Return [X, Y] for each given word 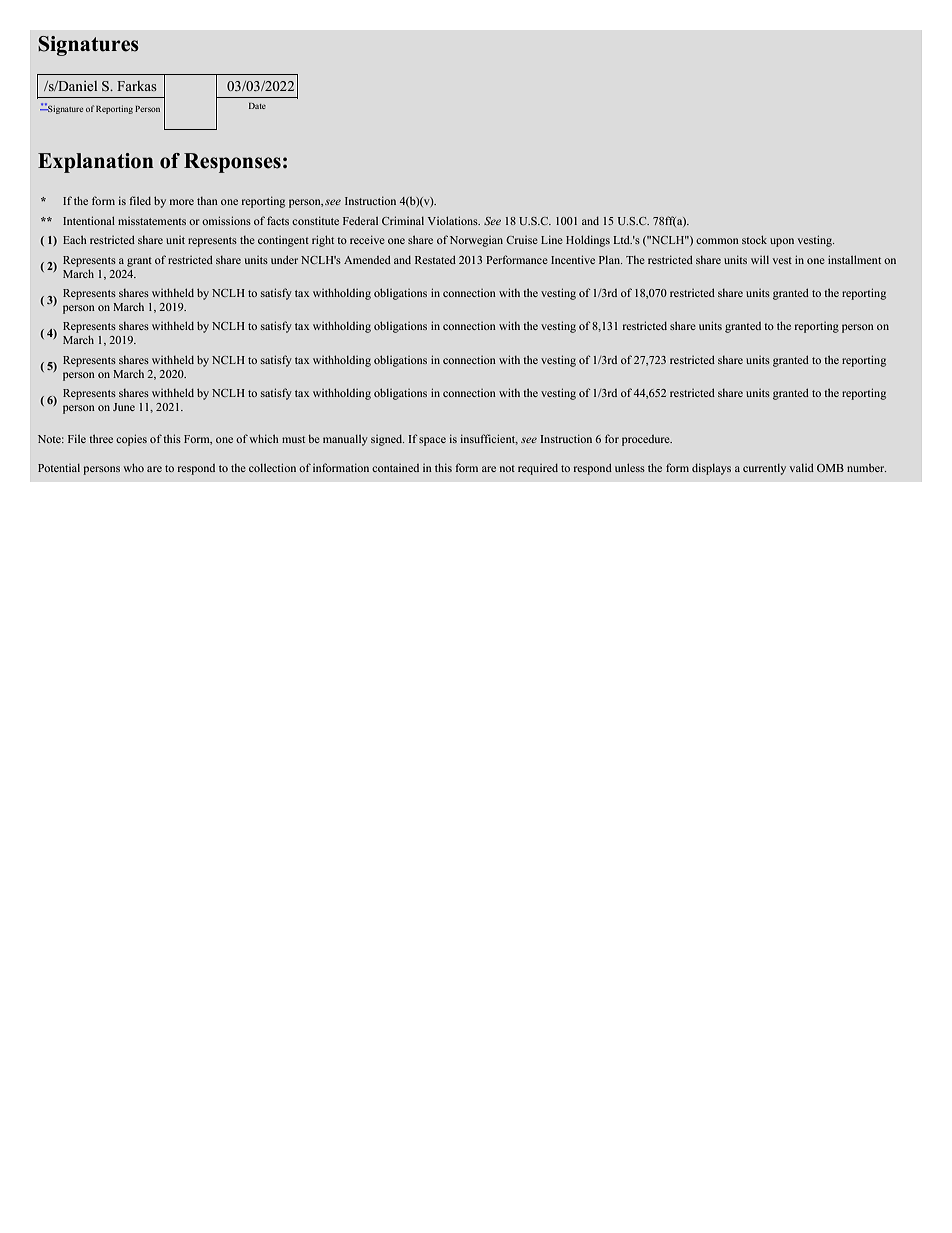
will [760, 259]
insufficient [489, 439]
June [124, 407]
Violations [454, 220]
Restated [435, 259]
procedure [647, 440]
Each [75, 239]
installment [854, 259]
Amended [367, 259]
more [182, 202]
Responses [232, 163]
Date [257, 106]
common [717, 241]
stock [754, 239]
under [284, 259]
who [133, 467]
